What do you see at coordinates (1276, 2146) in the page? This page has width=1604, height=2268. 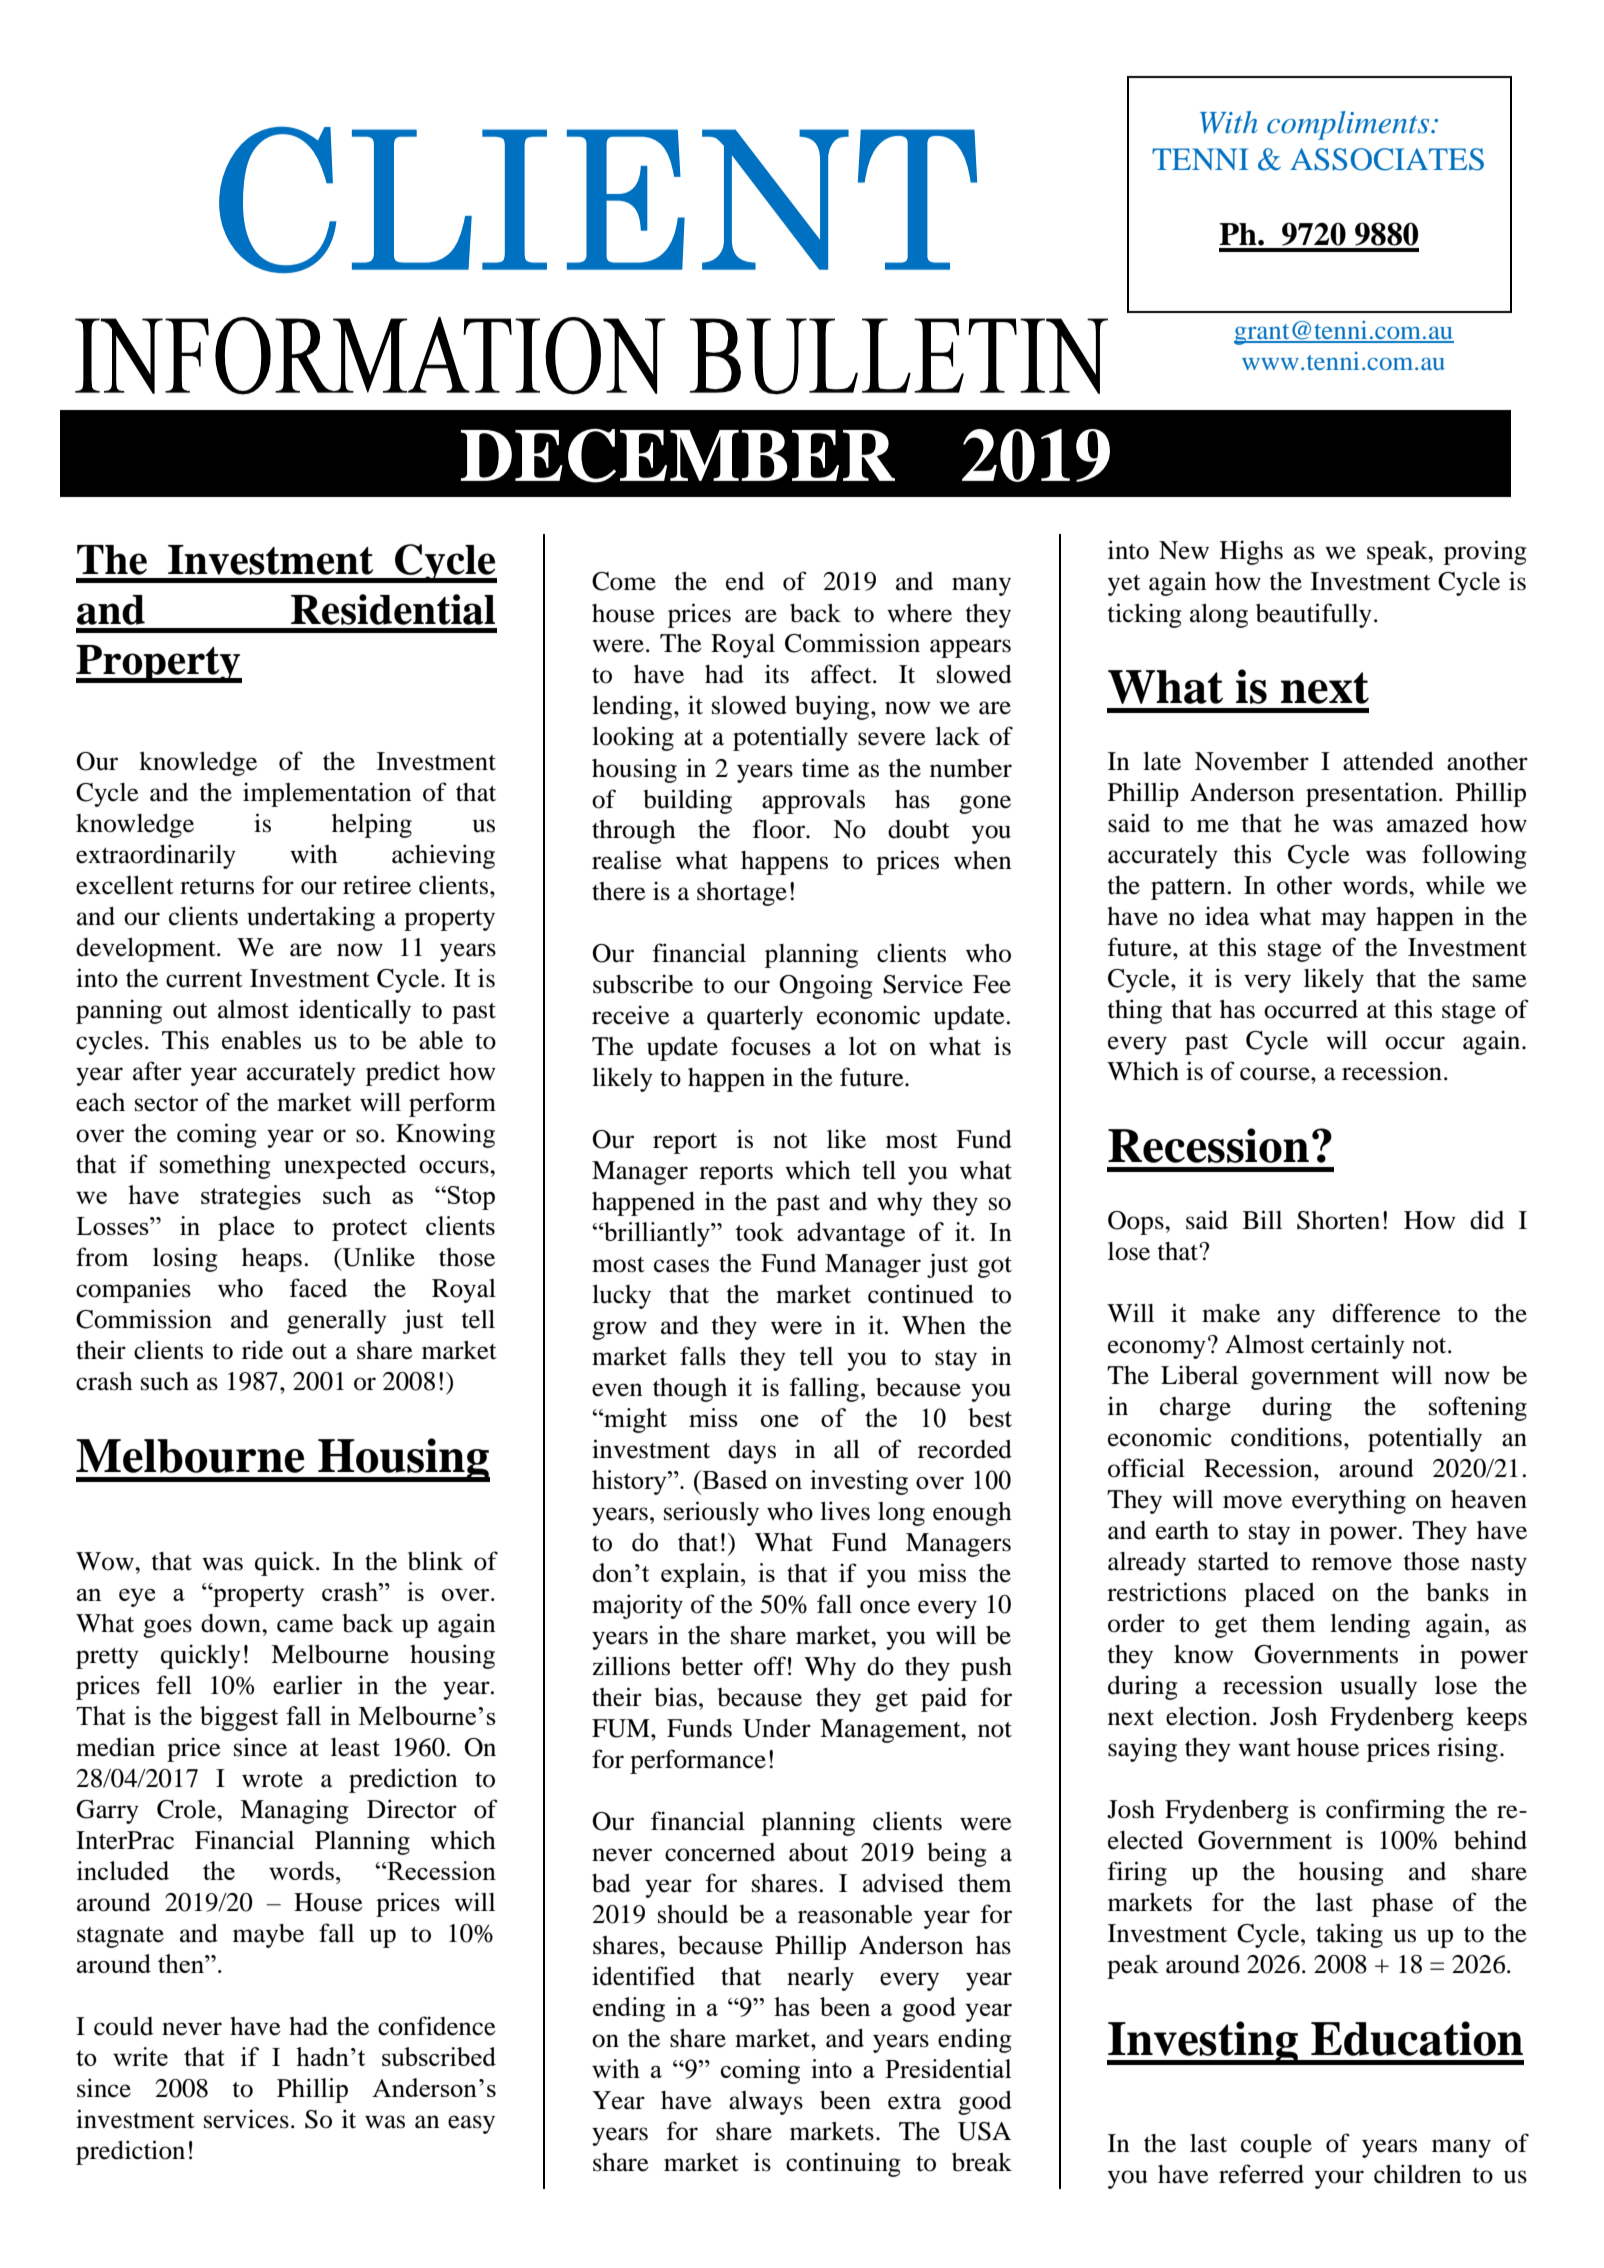 I see `couple` at bounding box center [1276, 2146].
